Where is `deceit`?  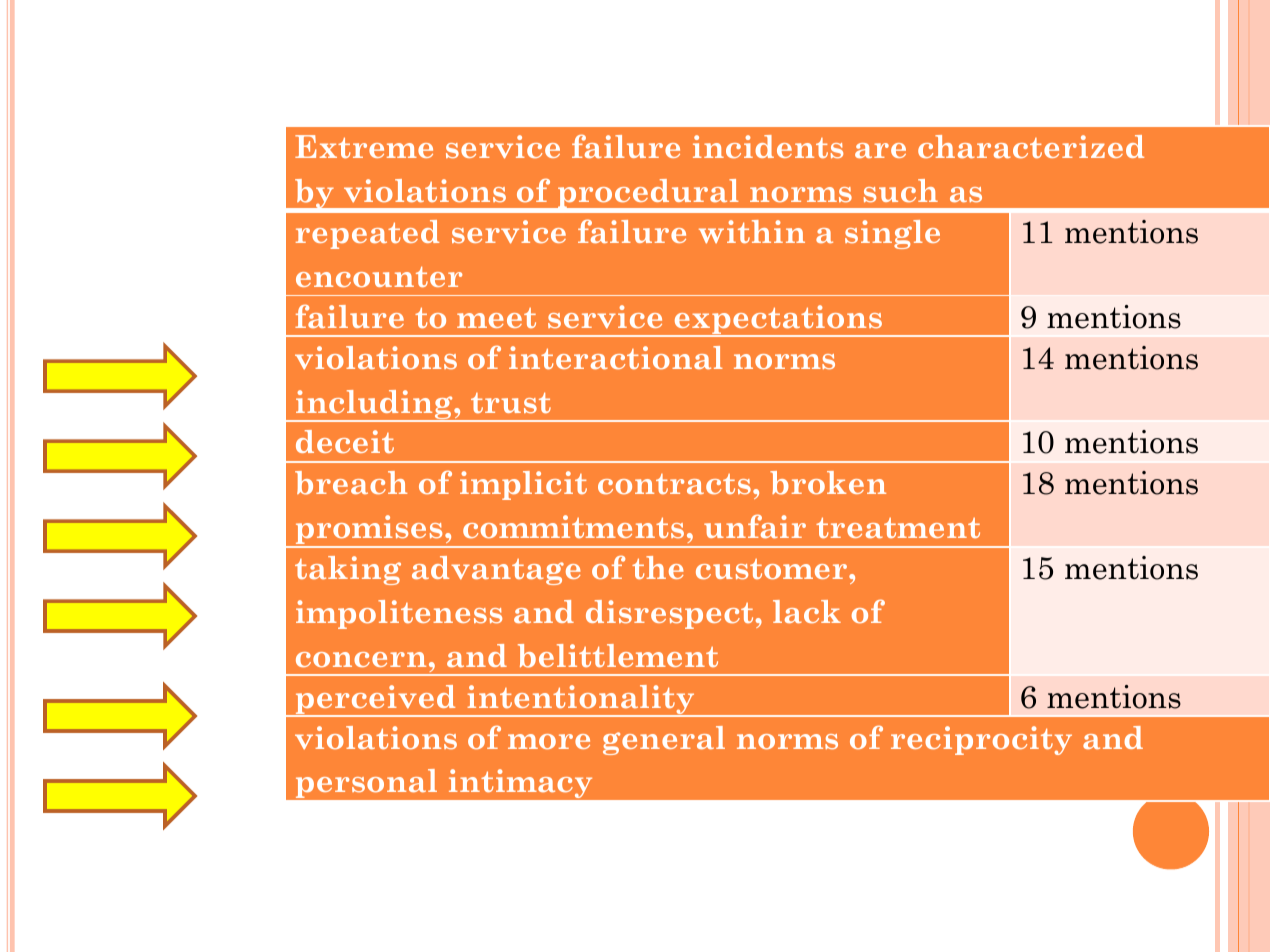 deceit is located at coordinates (345, 441).
